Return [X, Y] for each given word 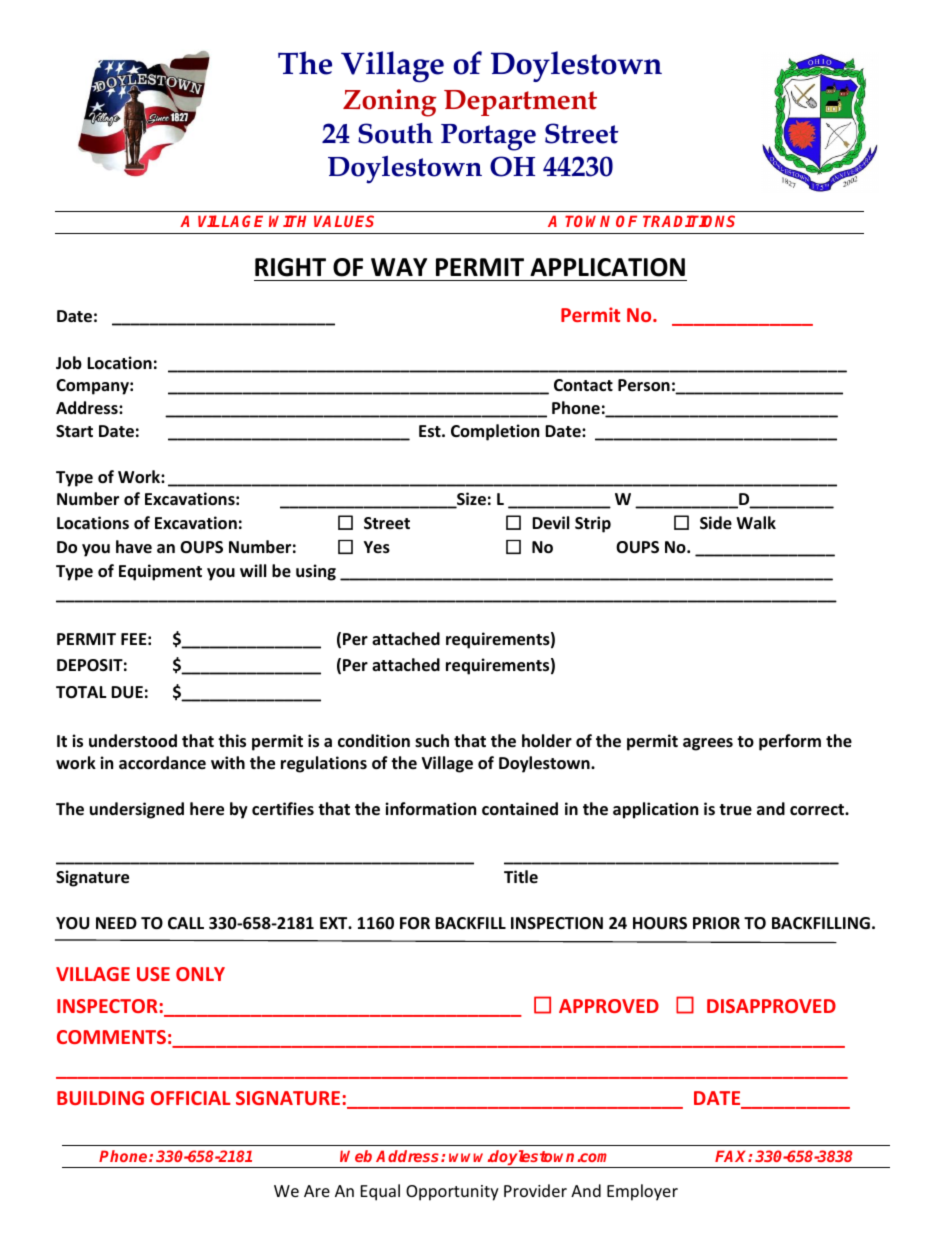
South [395, 133]
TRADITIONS [689, 221]
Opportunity [452, 1193]
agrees [708, 744]
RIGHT [290, 267]
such [432, 740]
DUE [127, 692]
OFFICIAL [191, 1098]
